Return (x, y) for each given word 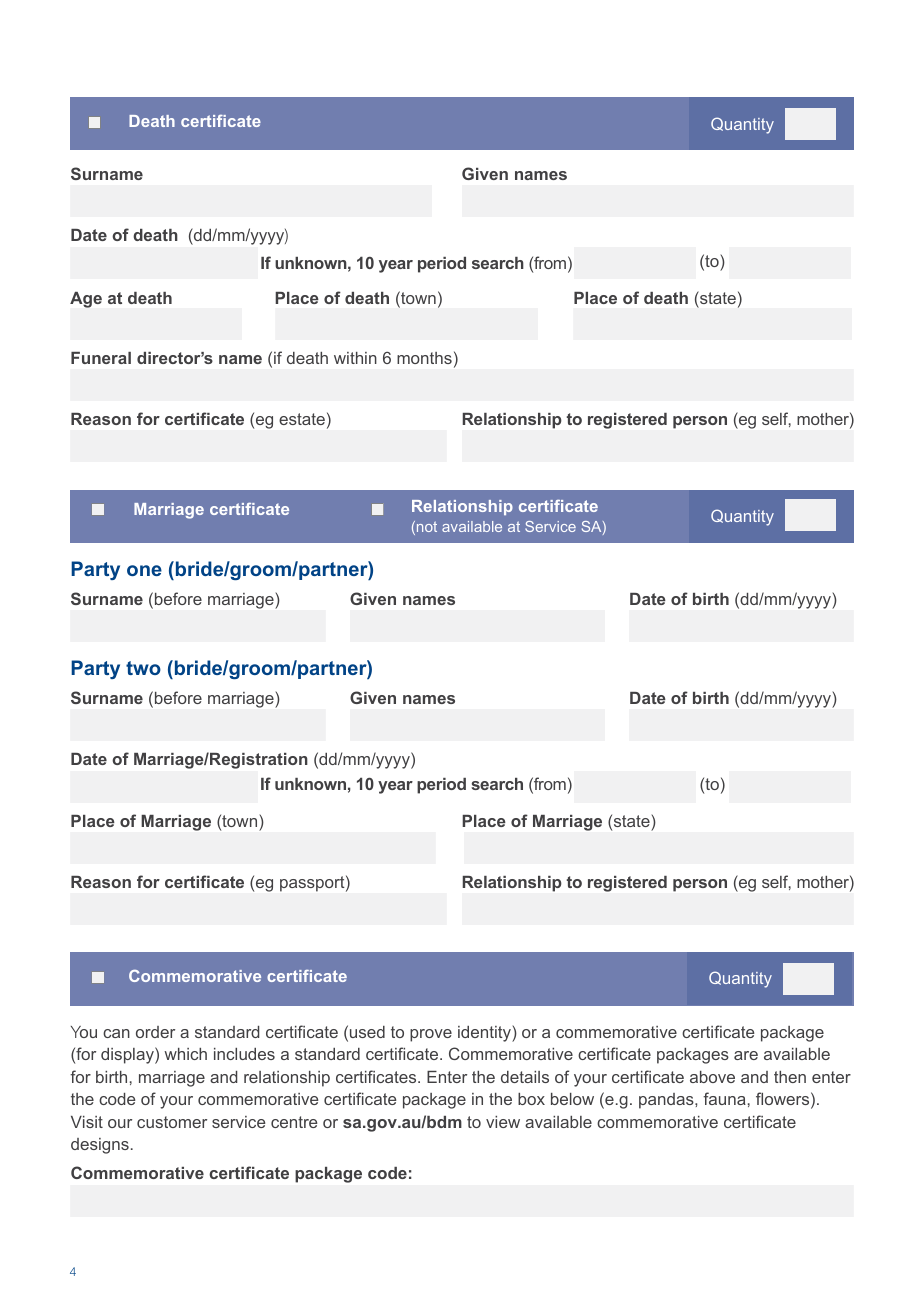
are (746, 1055)
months (424, 358)
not (427, 526)
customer (172, 1122)
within (355, 358)
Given (485, 173)
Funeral (101, 358)
